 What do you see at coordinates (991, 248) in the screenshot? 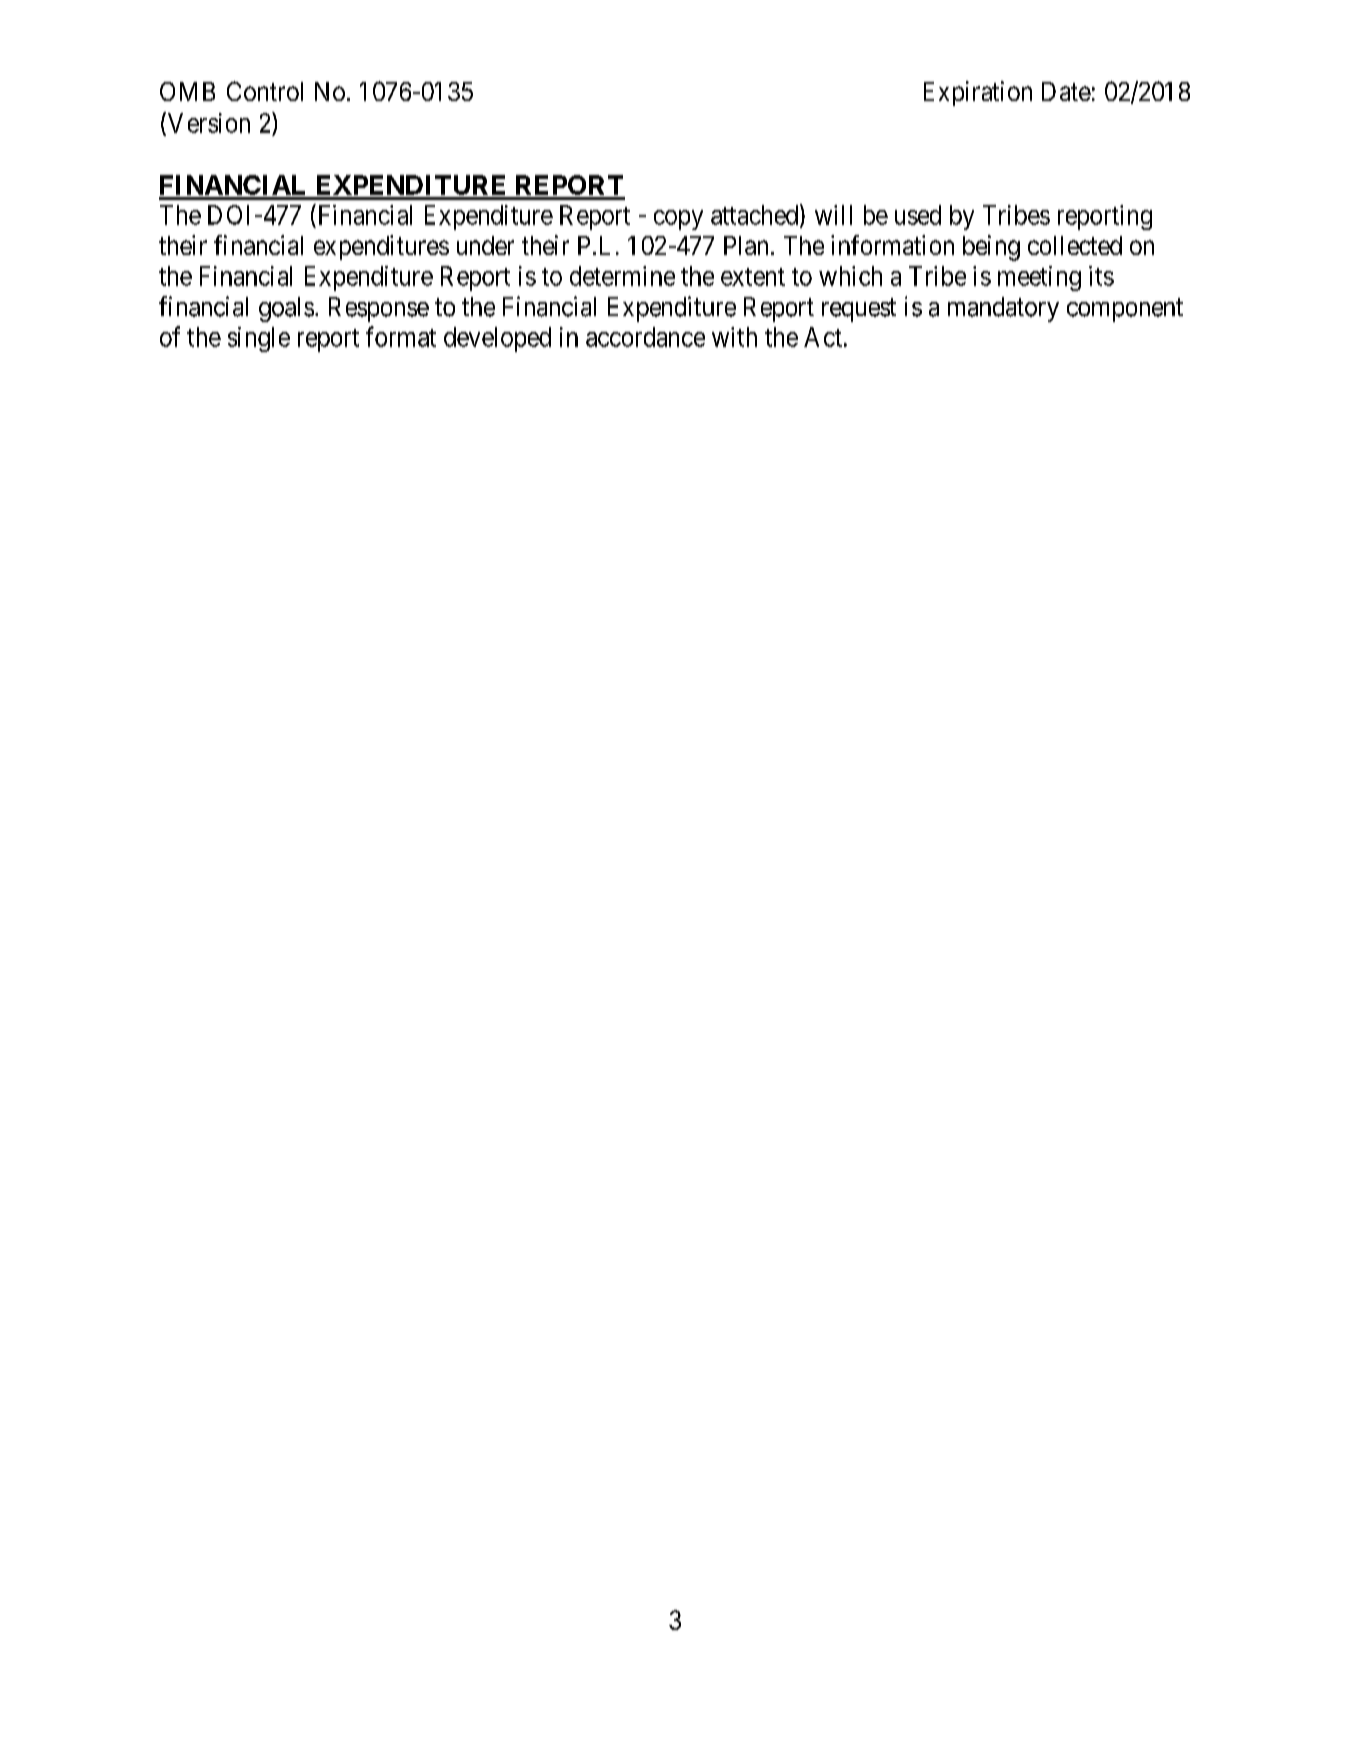
I see `being` at bounding box center [991, 248].
